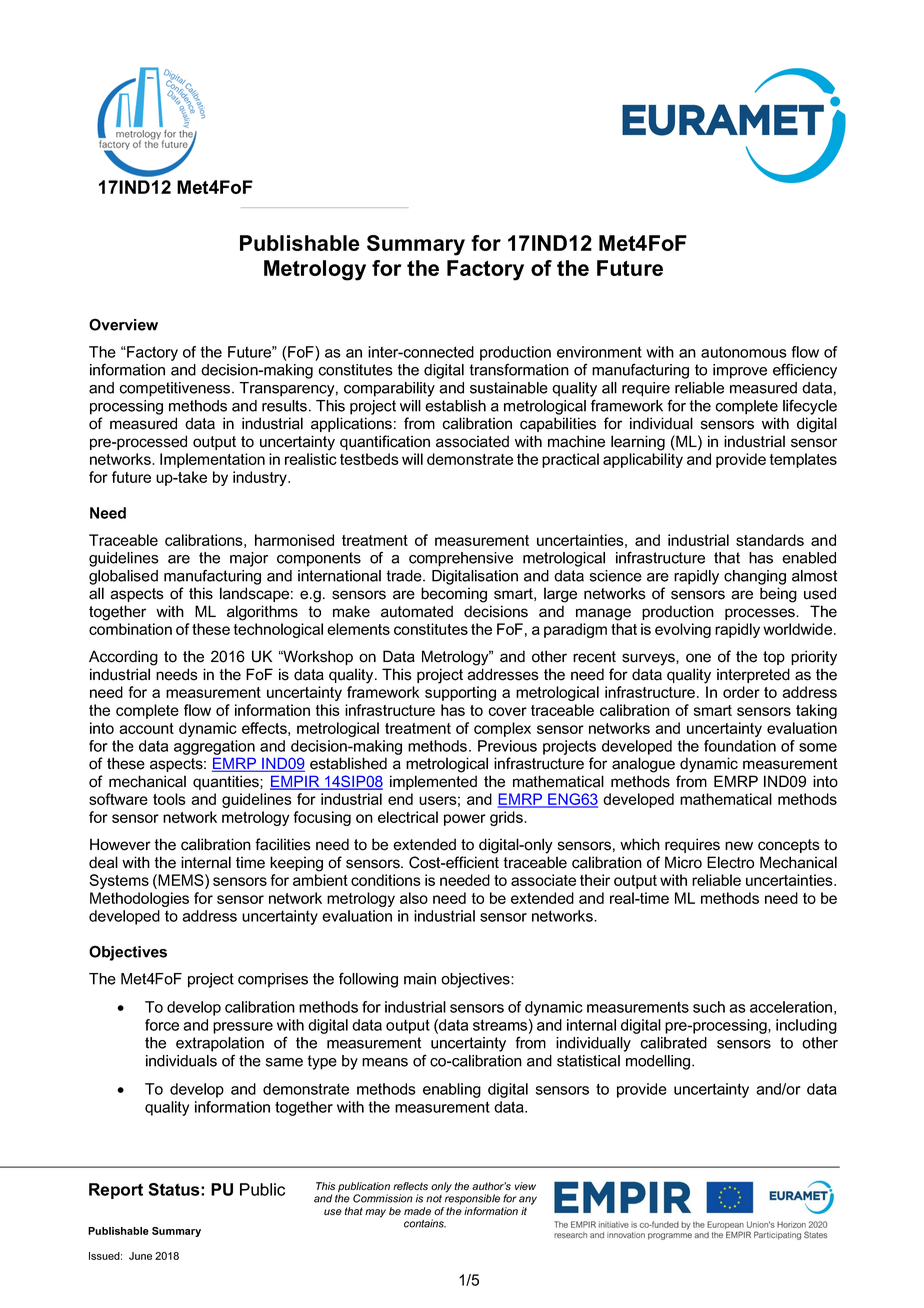  I want to click on new, so click(739, 846).
